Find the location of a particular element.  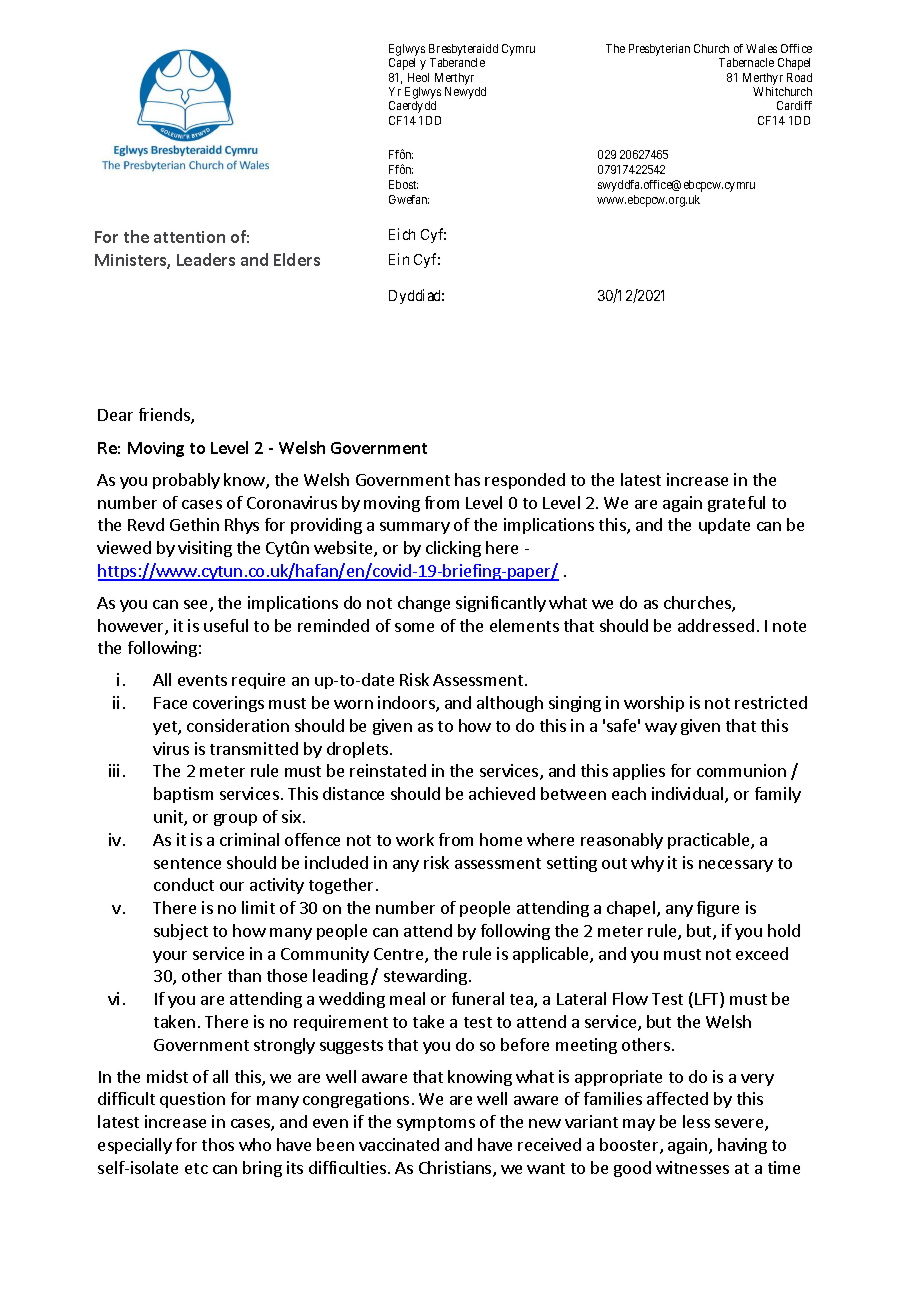

communion is located at coordinates (741, 770).
